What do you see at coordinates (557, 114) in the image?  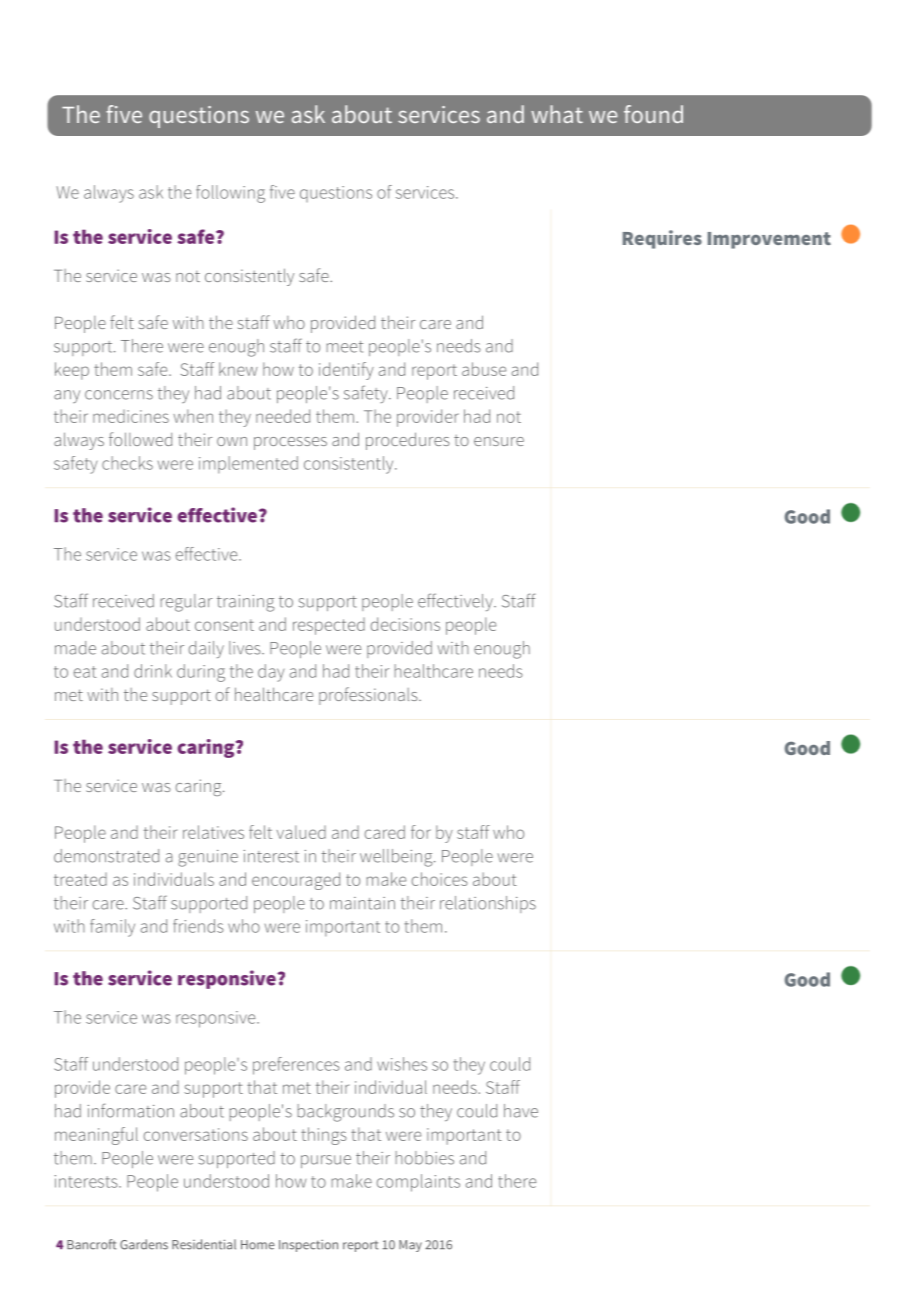 I see `what` at bounding box center [557, 114].
